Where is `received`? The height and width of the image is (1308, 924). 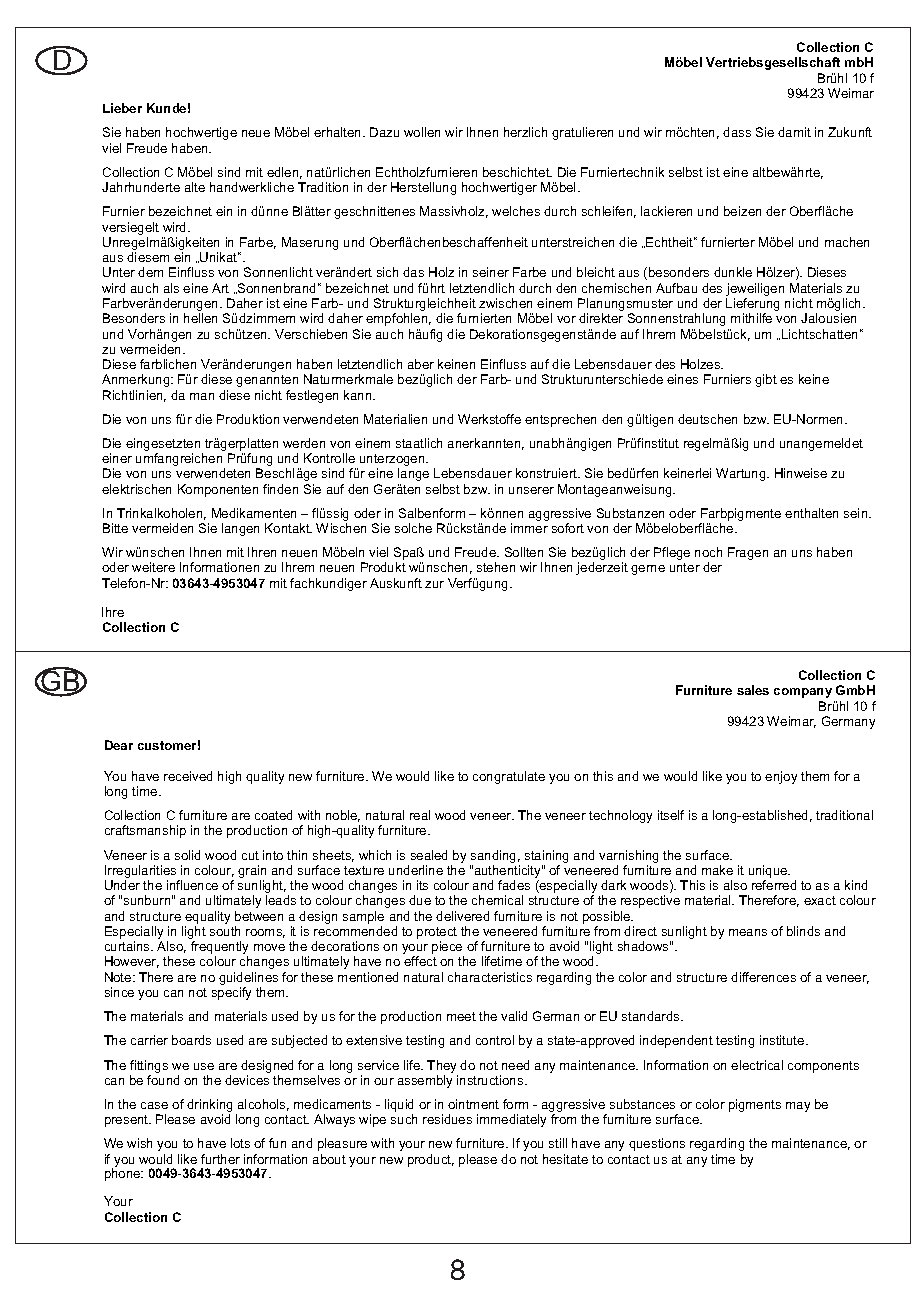 received is located at coordinates (188, 776).
